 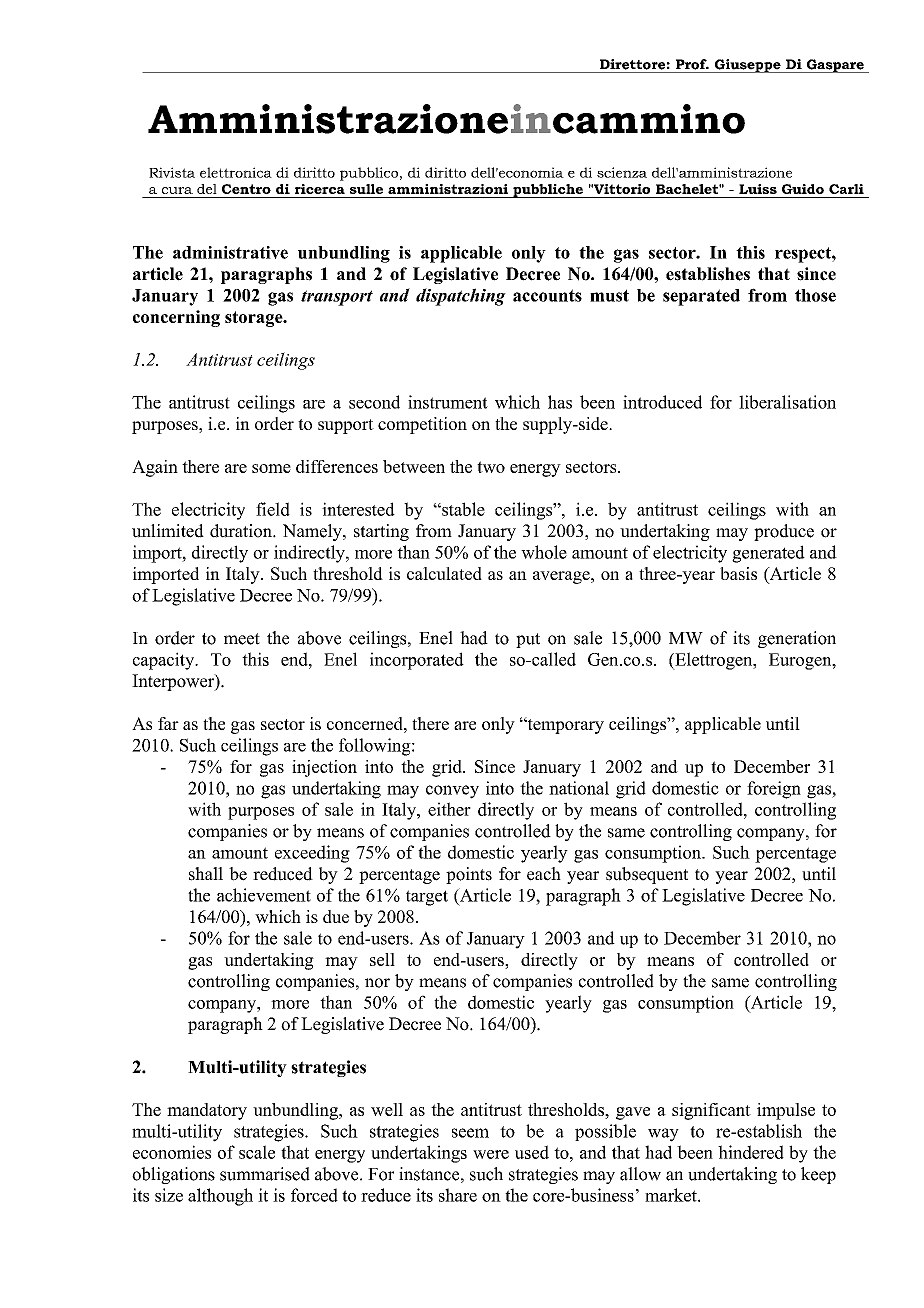 What do you see at coordinates (747, 66) in the screenshot?
I see `Giuseppe` at bounding box center [747, 66].
